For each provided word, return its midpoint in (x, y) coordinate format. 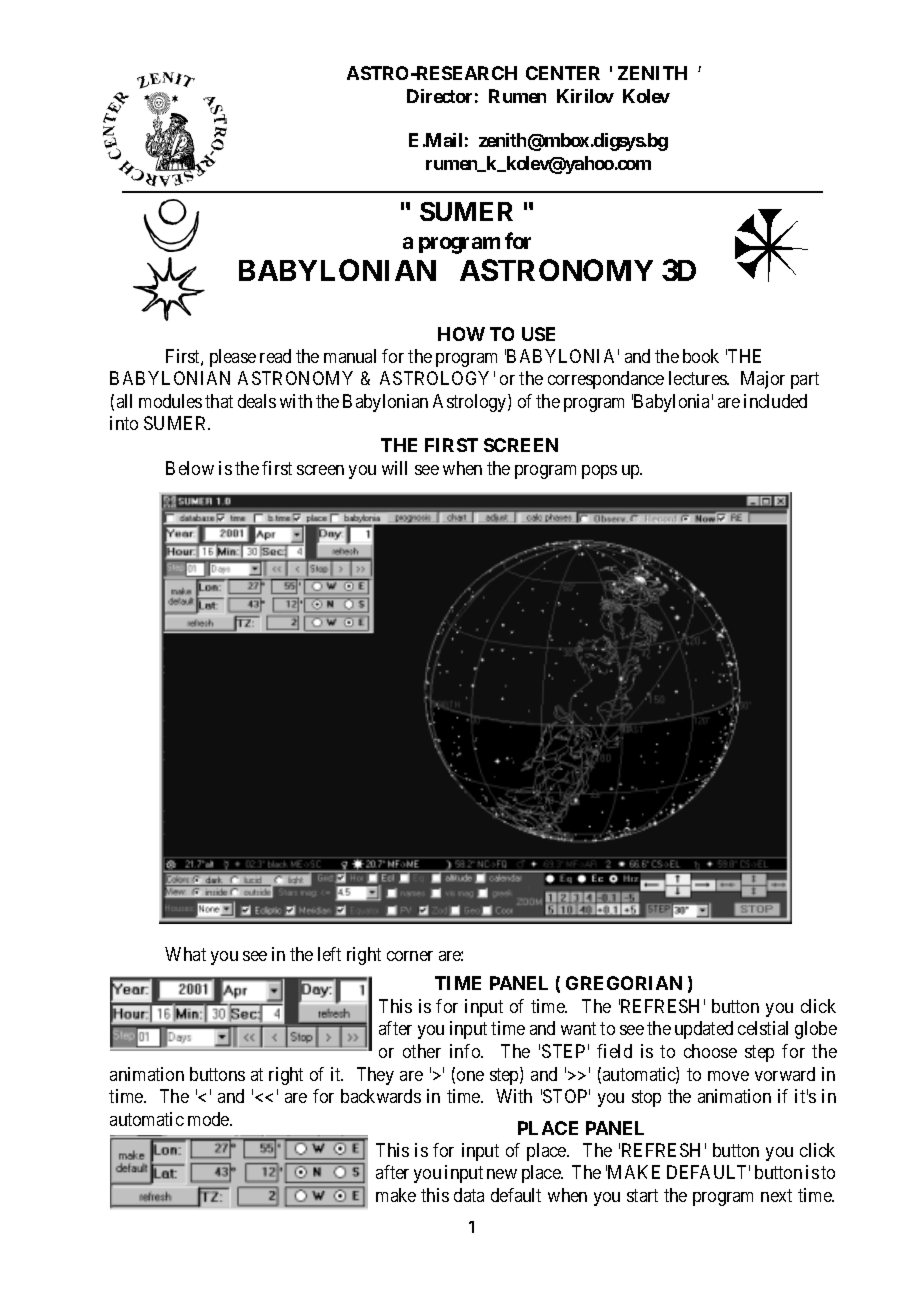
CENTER (563, 73)
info (466, 1051)
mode (209, 1119)
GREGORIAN (624, 983)
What (185, 954)
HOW (461, 334)
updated (704, 1030)
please (233, 358)
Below (190, 468)
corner (410, 956)
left (329, 954)
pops (599, 472)
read (275, 356)
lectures (698, 378)
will (394, 468)
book (701, 356)
